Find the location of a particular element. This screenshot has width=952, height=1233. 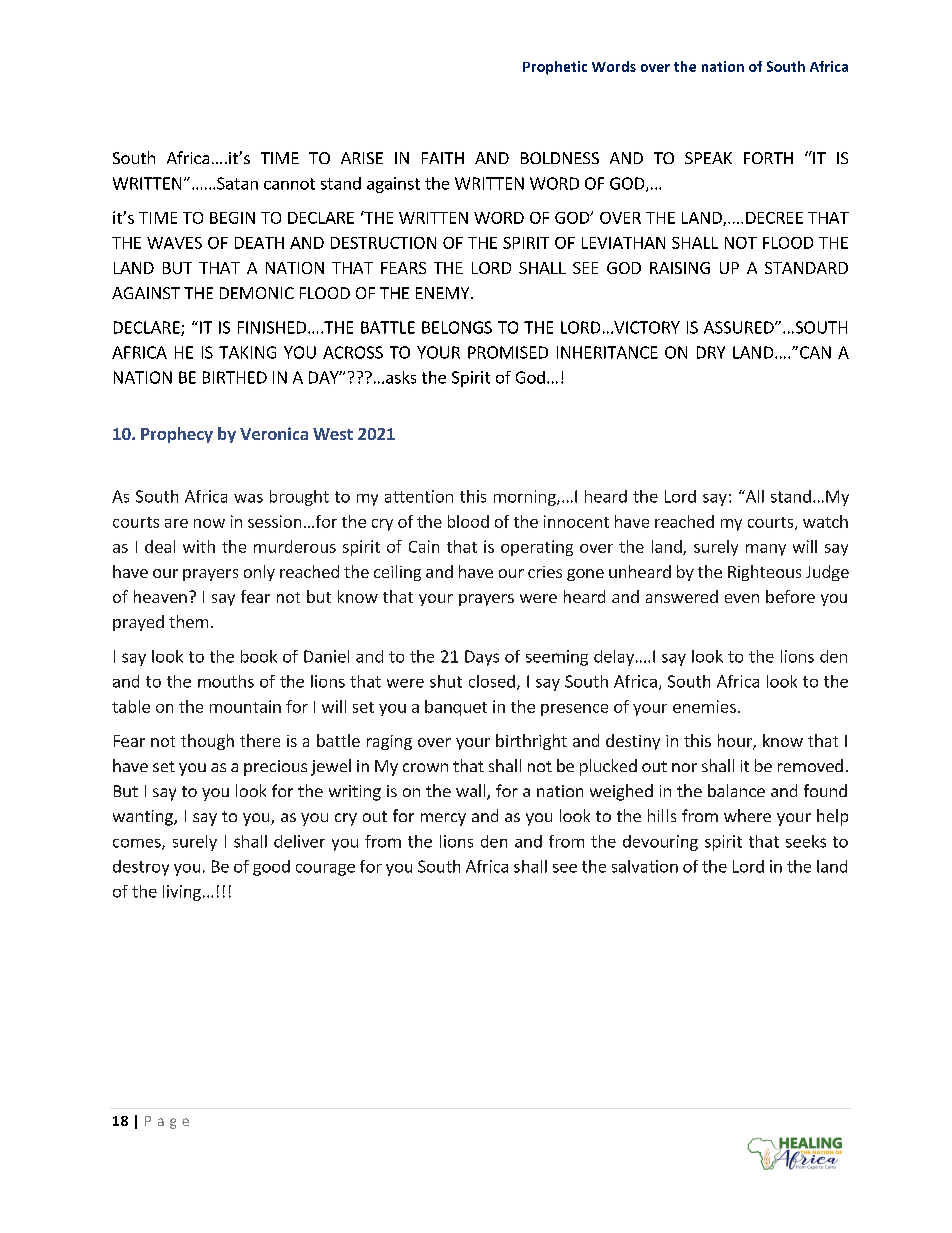

enemies is located at coordinates (704, 706).
